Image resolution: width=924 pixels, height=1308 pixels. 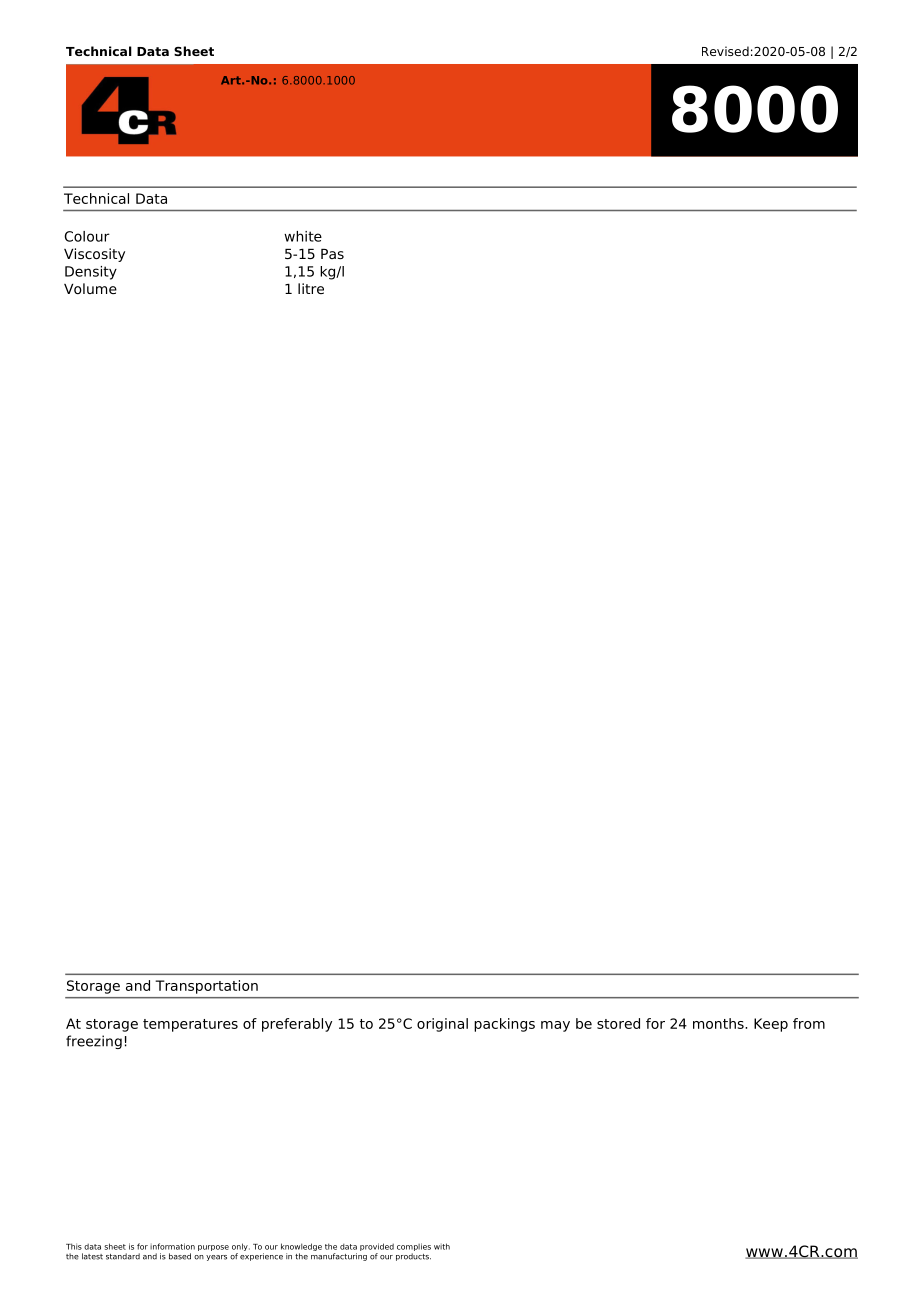 What do you see at coordinates (555, 1026) in the image?
I see `may` at bounding box center [555, 1026].
